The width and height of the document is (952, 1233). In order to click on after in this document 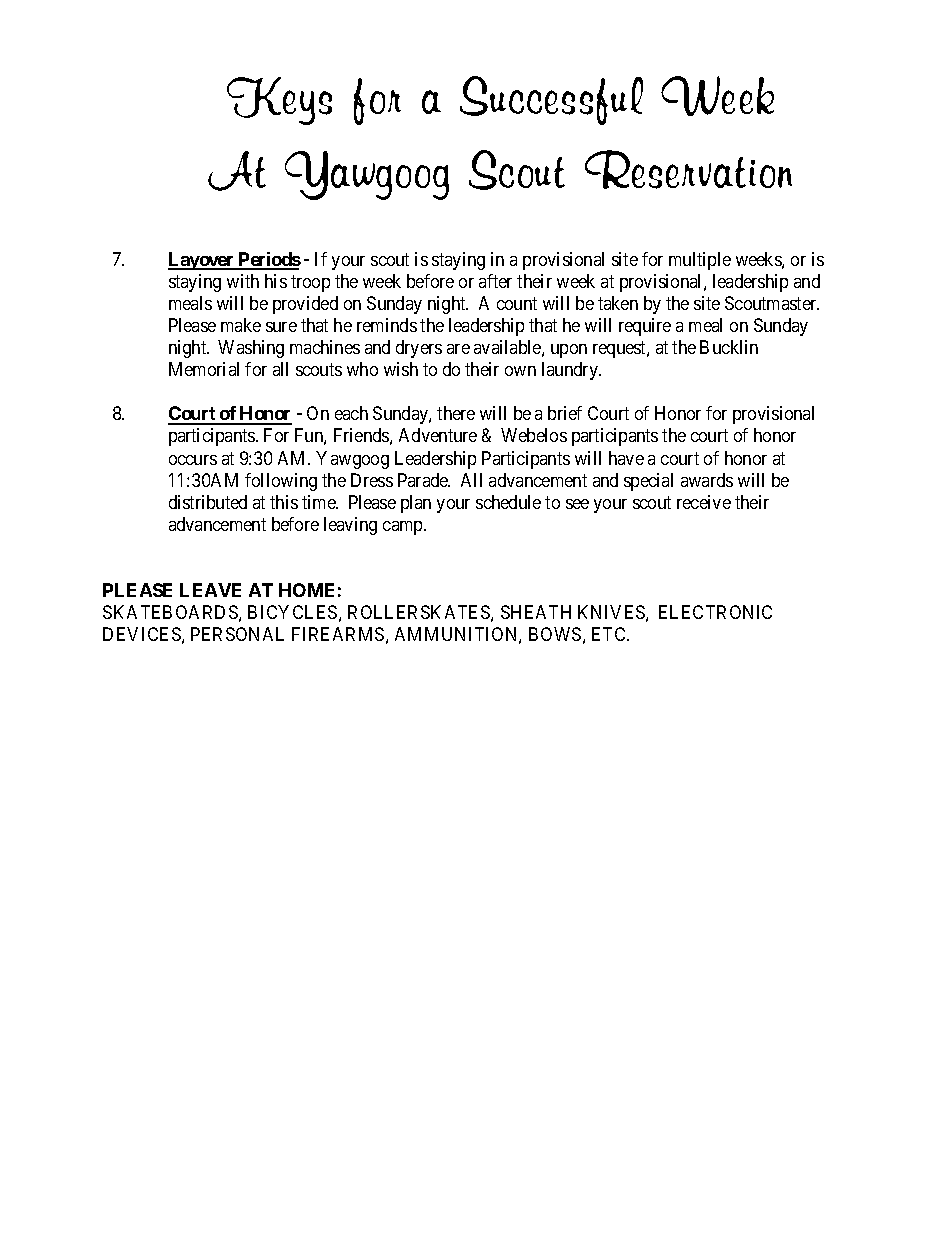, I will do `click(495, 281)`.
